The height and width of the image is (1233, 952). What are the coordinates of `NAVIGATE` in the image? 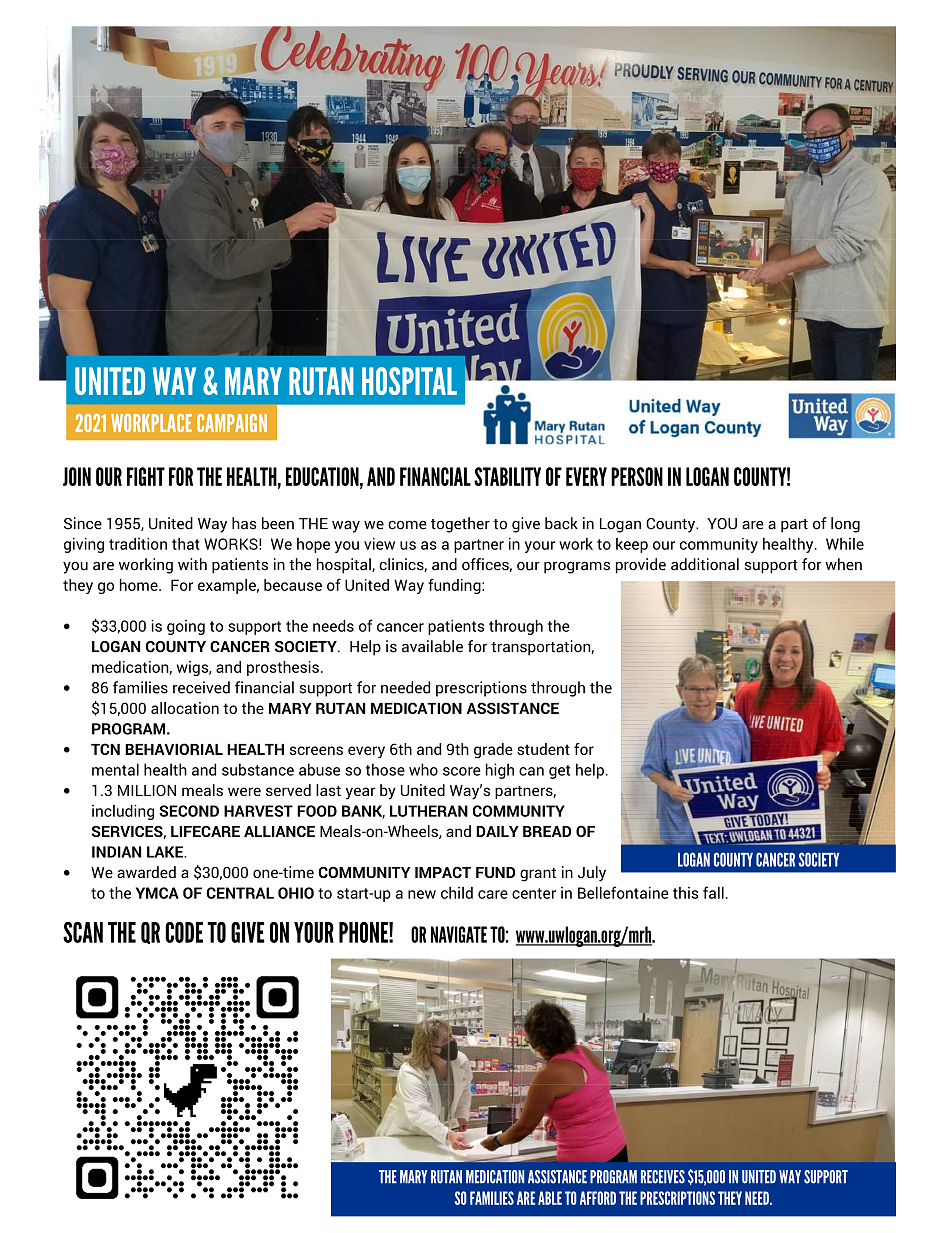 It's located at (459, 934).
